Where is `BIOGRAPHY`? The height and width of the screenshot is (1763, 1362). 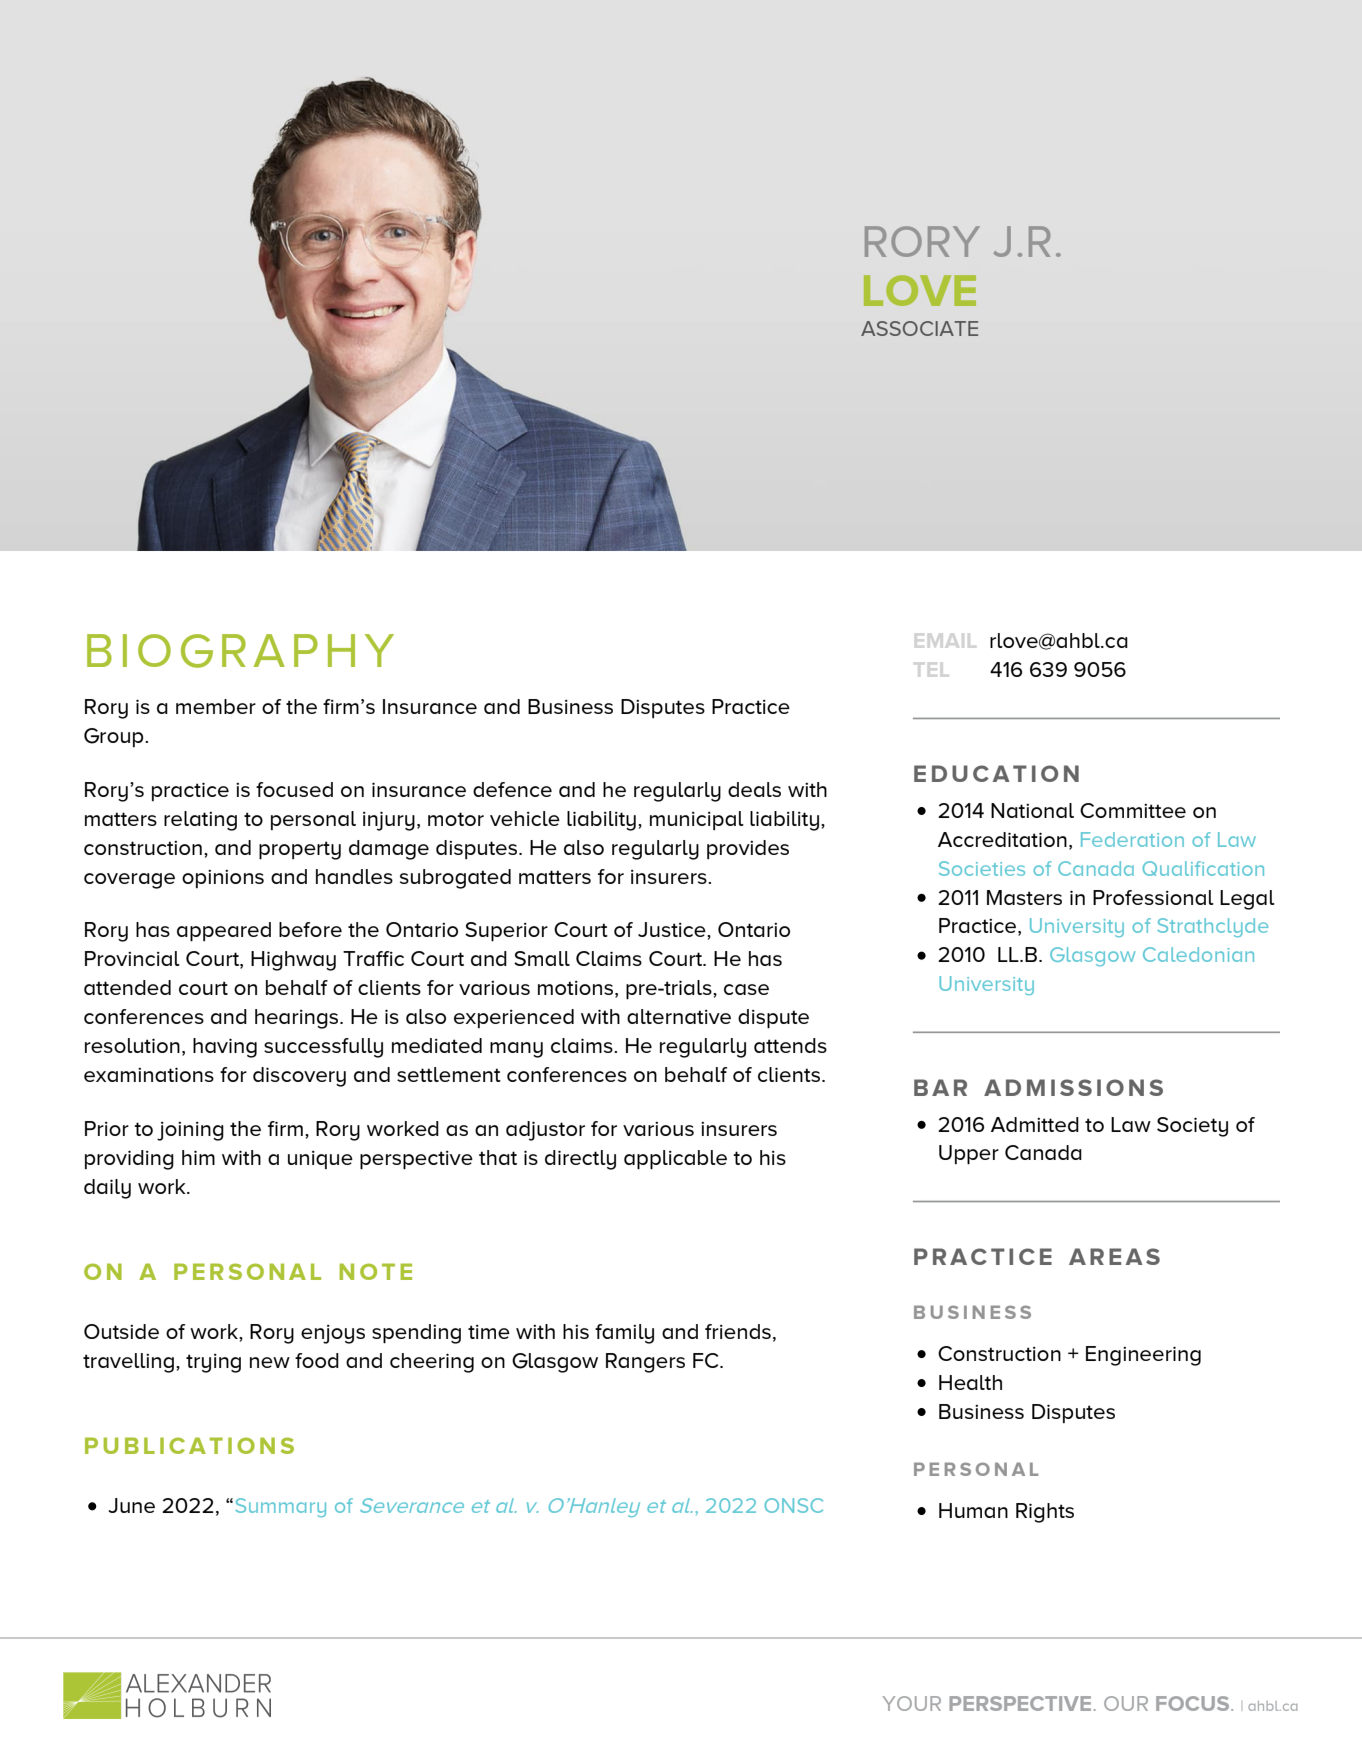
BIOGRAPHY is located at coordinates (240, 651).
